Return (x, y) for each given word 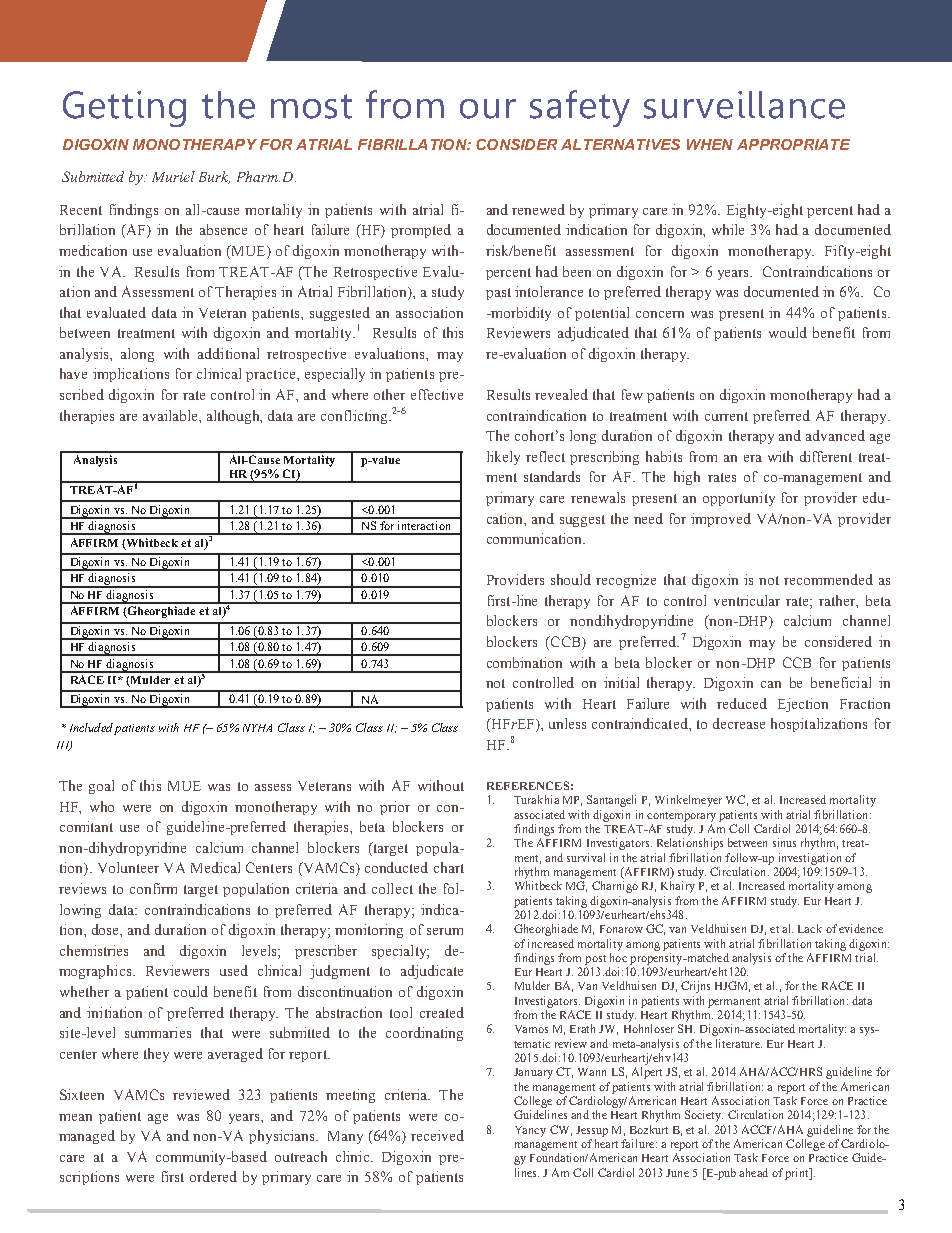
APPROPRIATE (793, 144)
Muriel (173, 176)
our (488, 109)
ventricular (747, 600)
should (571, 579)
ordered (213, 1176)
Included (91, 727)
